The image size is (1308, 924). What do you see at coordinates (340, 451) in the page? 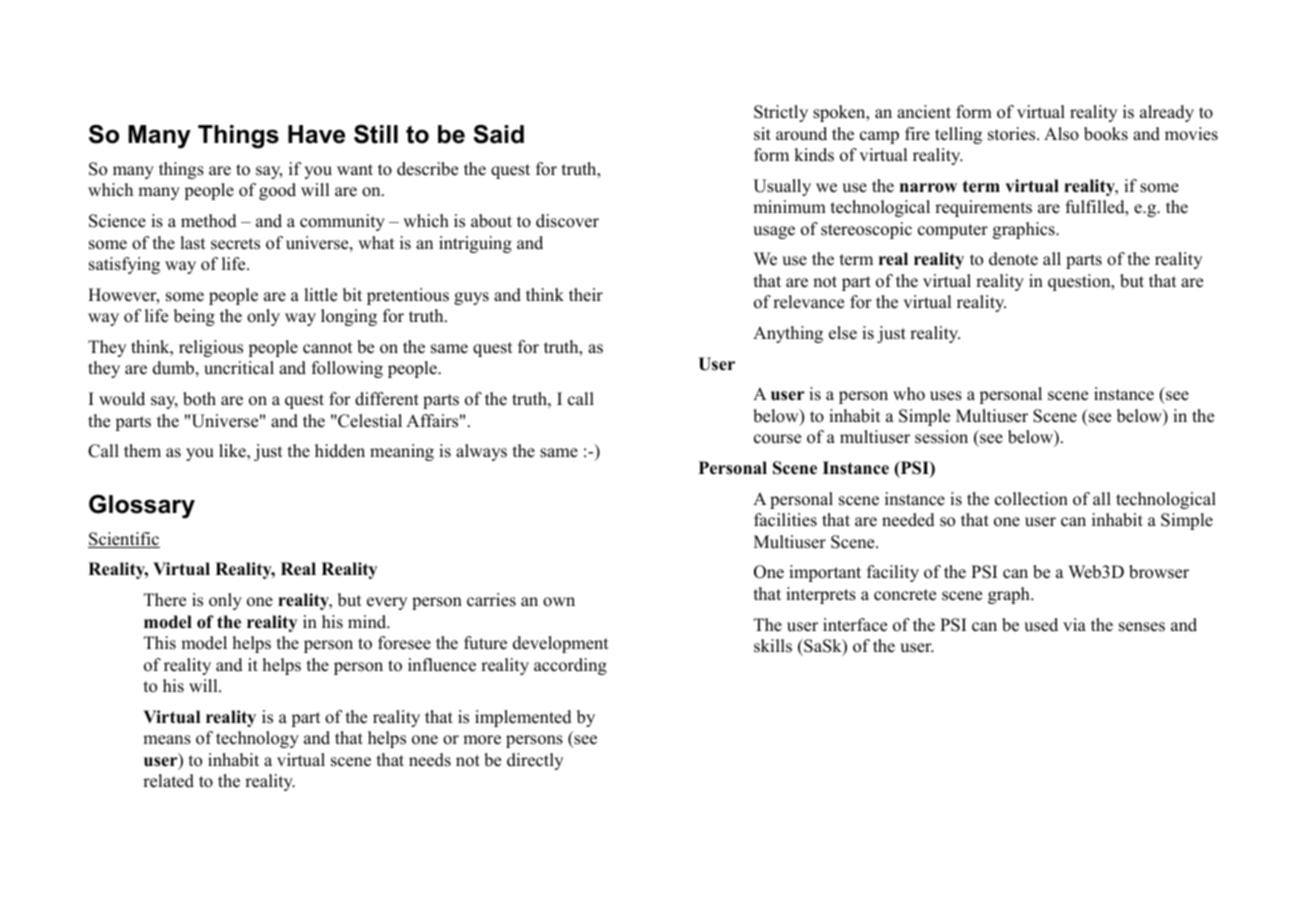
I see `hidden` at bounding box center [340, 451].
